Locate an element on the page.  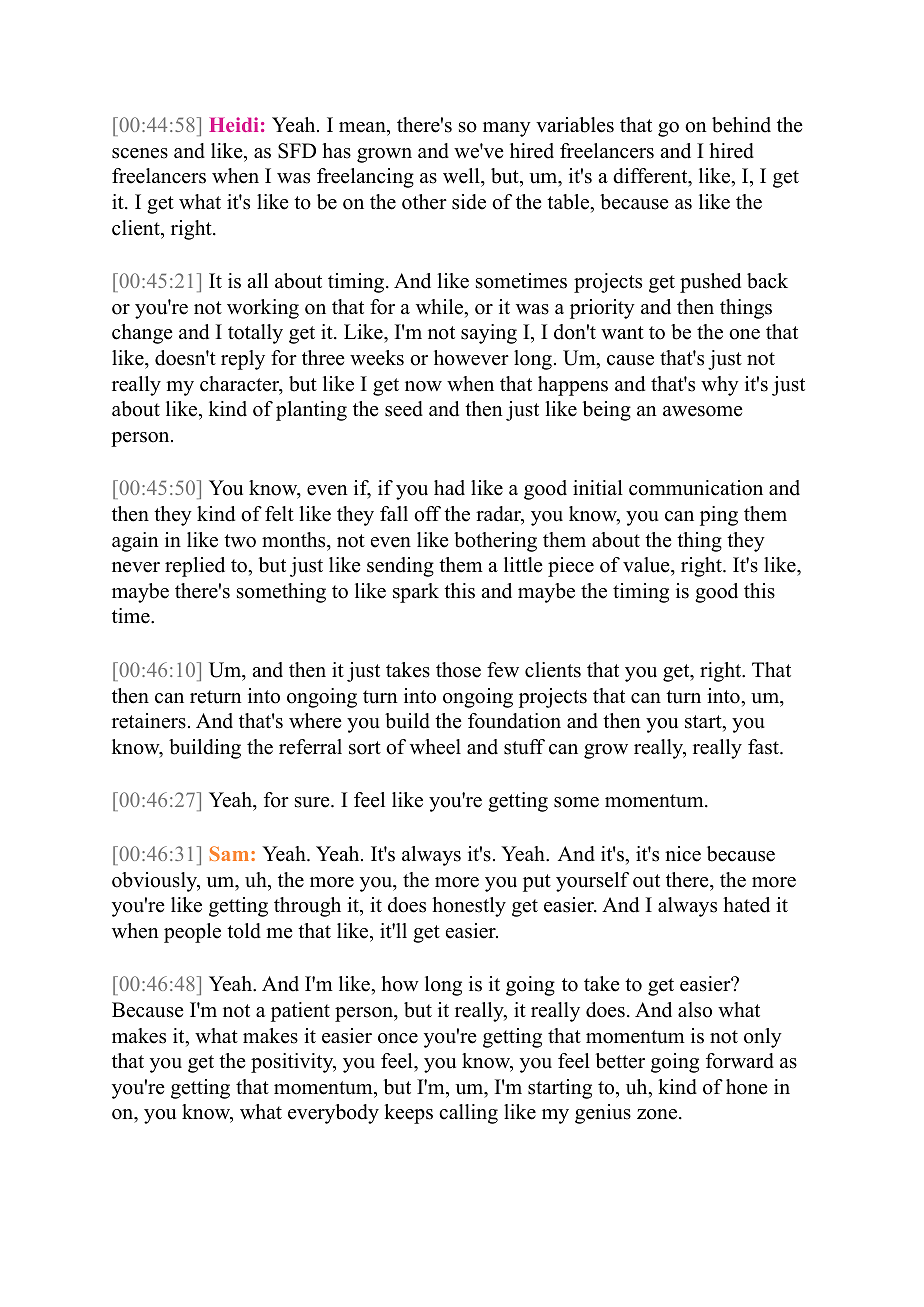
communication is located at coordinates (696, 488).
